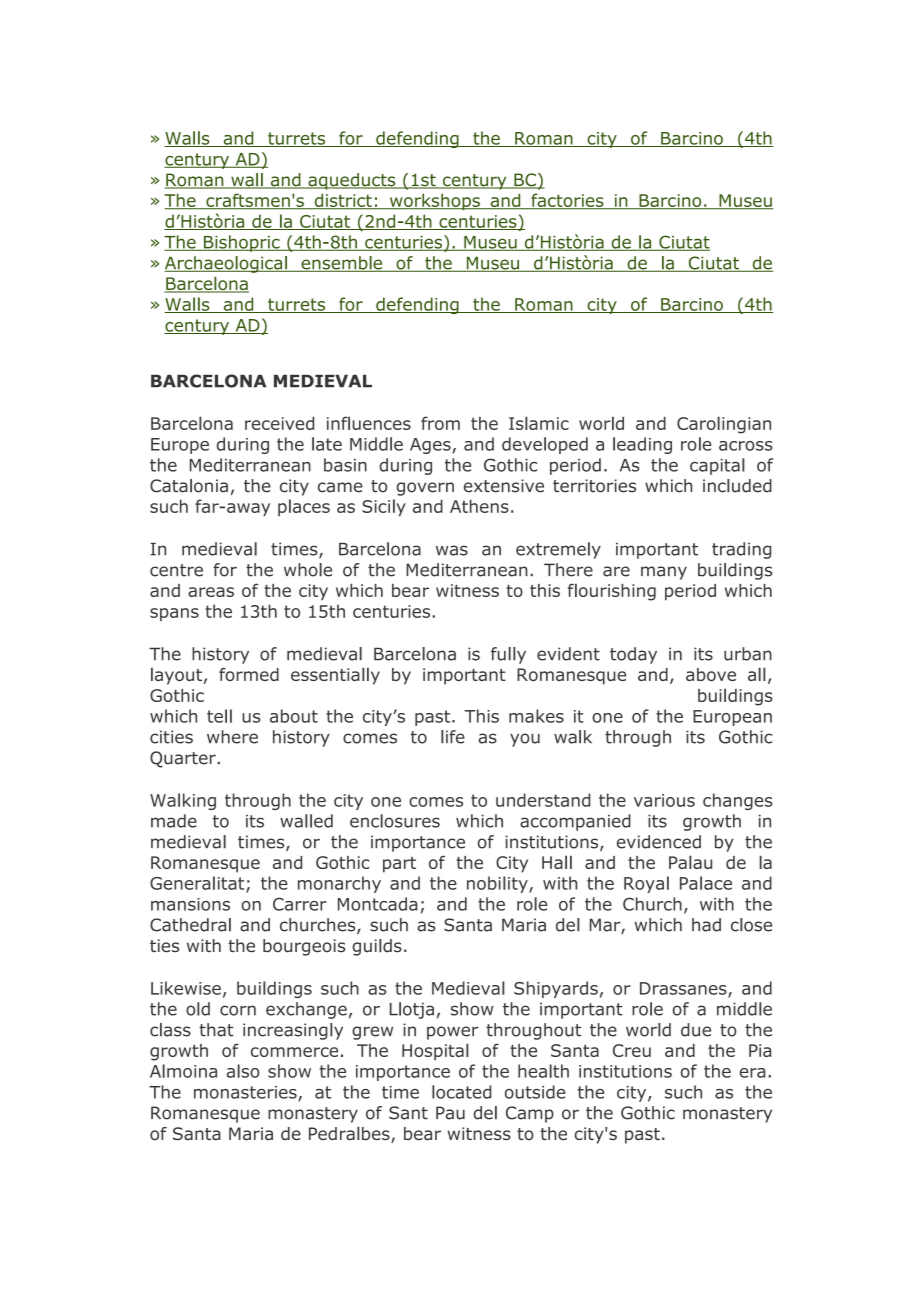 This screenshot has height=1308, width=924. Describe the element at coordinates (461, 1092) in the screenshot. I see `located` at that location.
